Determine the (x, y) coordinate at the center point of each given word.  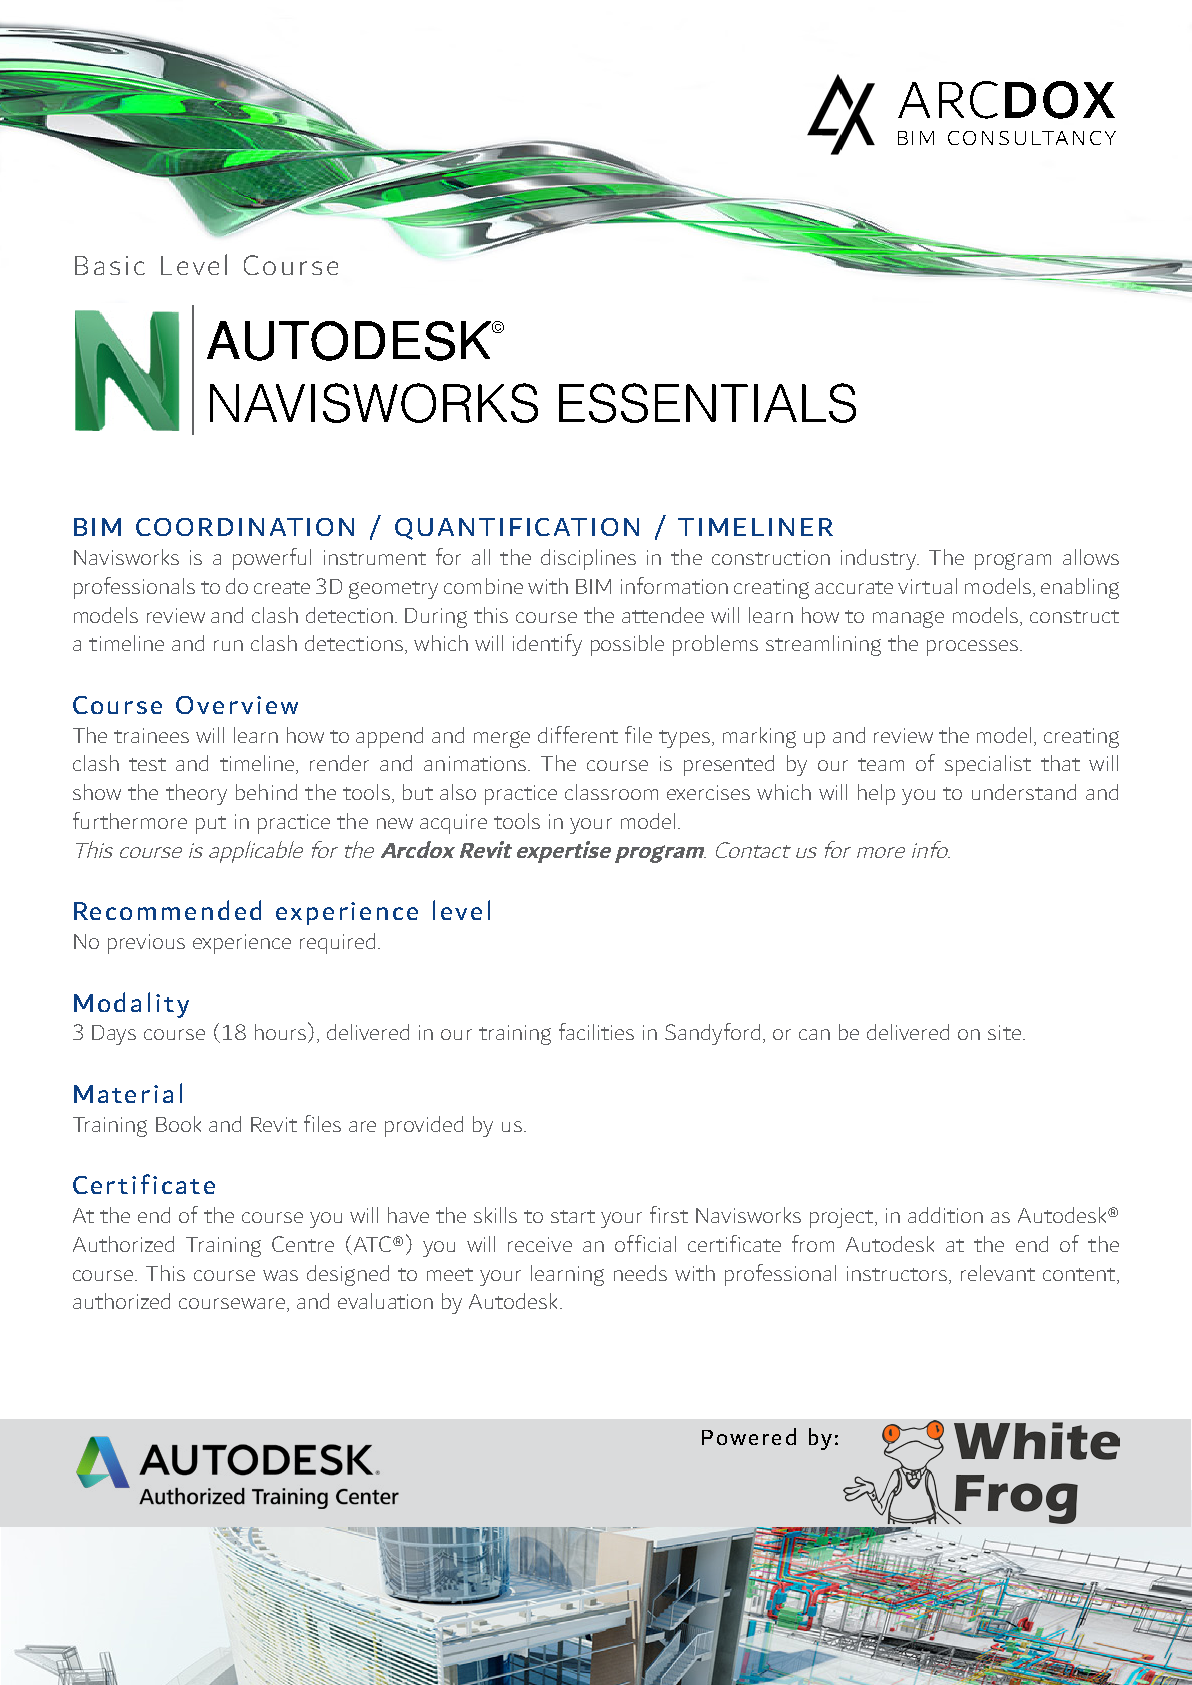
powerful (272, 559)
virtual (927, 586)
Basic (110, 265)
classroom (611, 792)
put (211, 825)
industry (880, 559)
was (280, 1275)
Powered (749, 1436)
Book (178, 1124)
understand (1024, 792)
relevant (998, 1273)
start (573, 1216)
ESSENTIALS (707, 403)
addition (945, 1215)
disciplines (588, 559)
